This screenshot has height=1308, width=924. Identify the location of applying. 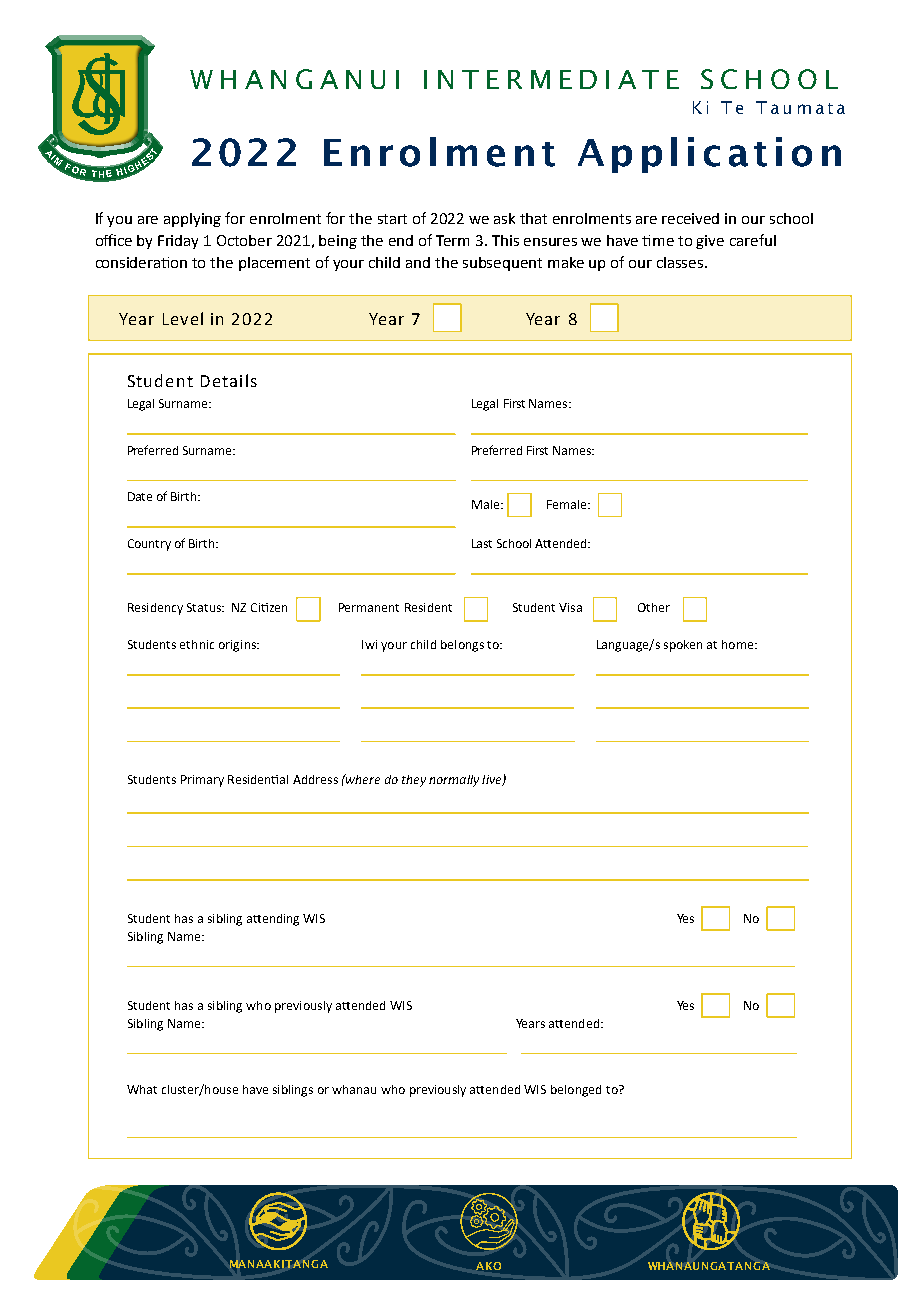
(192, 220).
